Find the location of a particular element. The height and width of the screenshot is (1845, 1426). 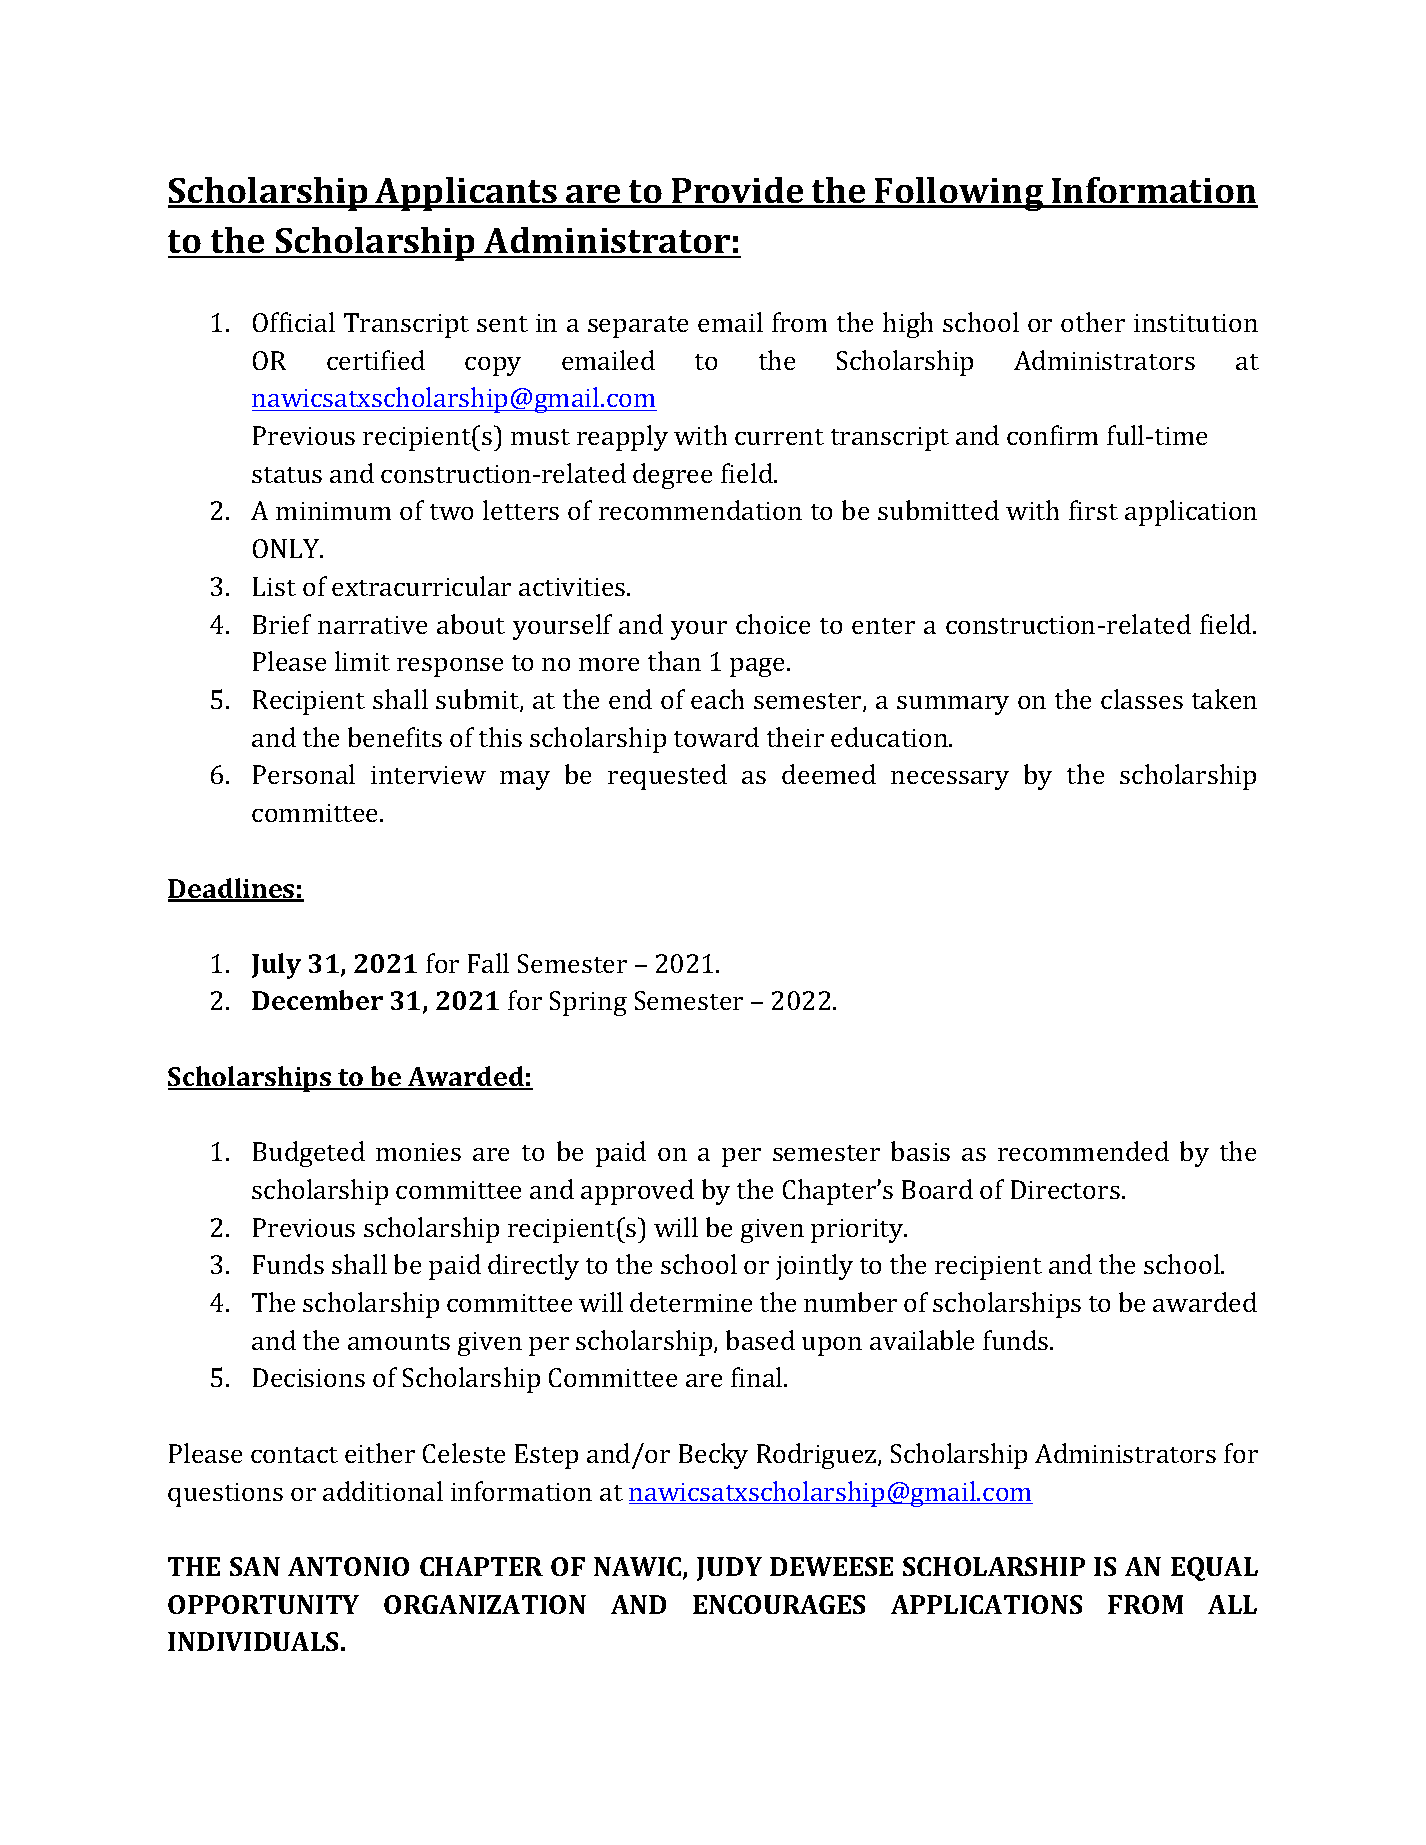

EQUAL is located at coordinates (1214, 1569).
